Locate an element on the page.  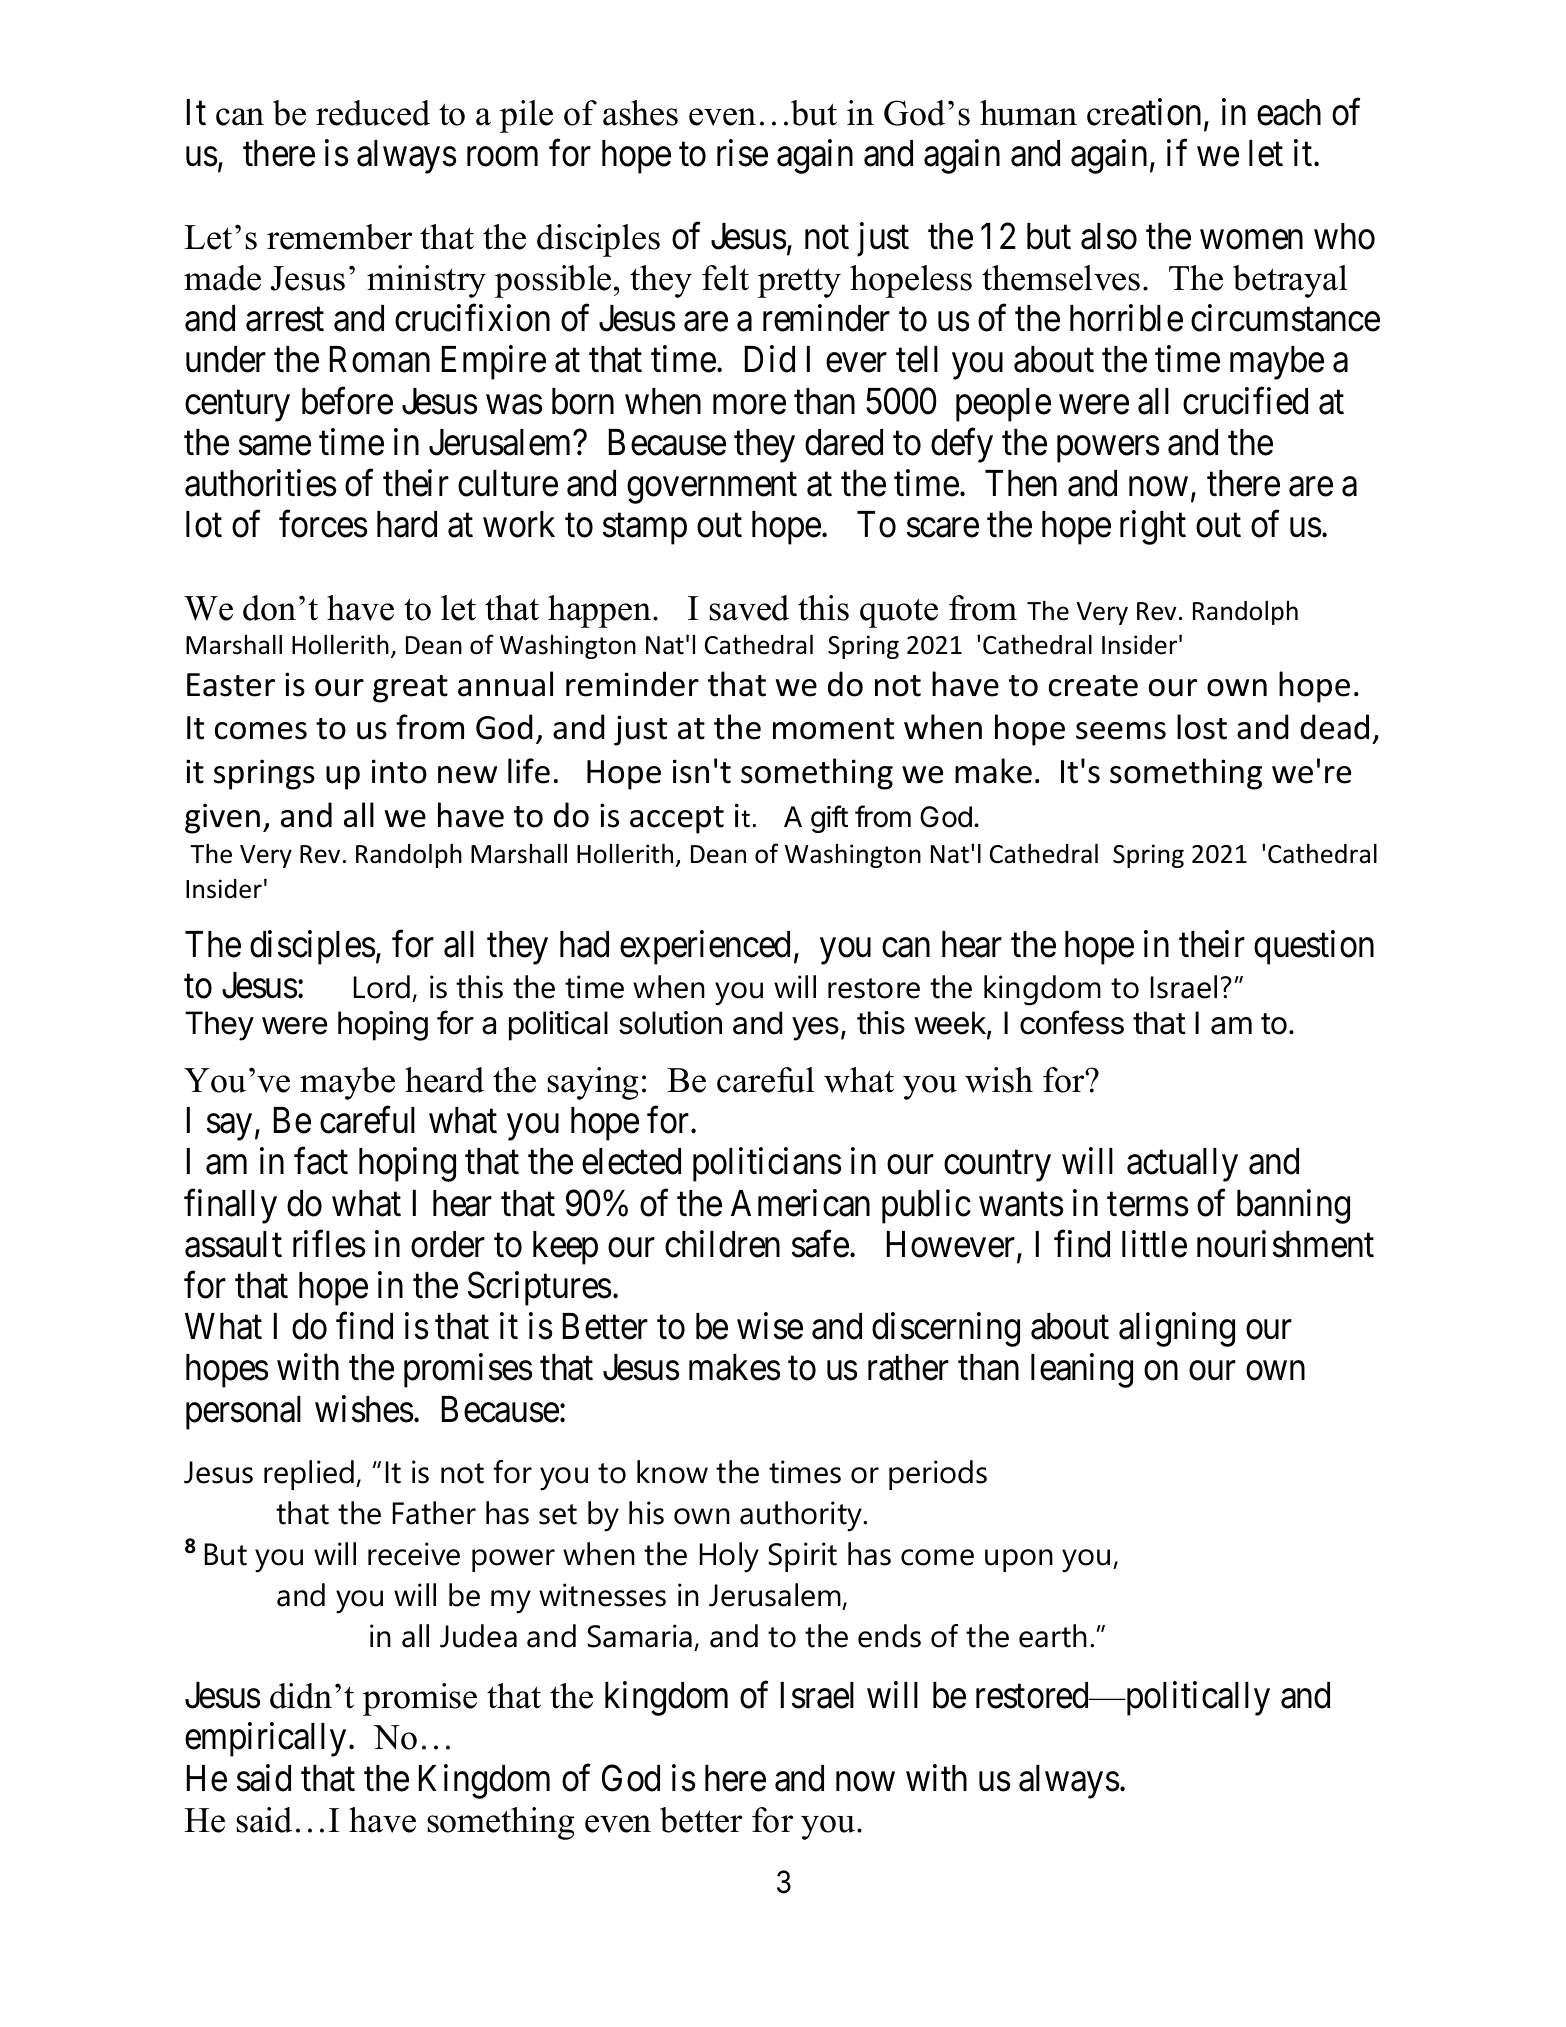
creation is located at coordinates (1144, 112).
